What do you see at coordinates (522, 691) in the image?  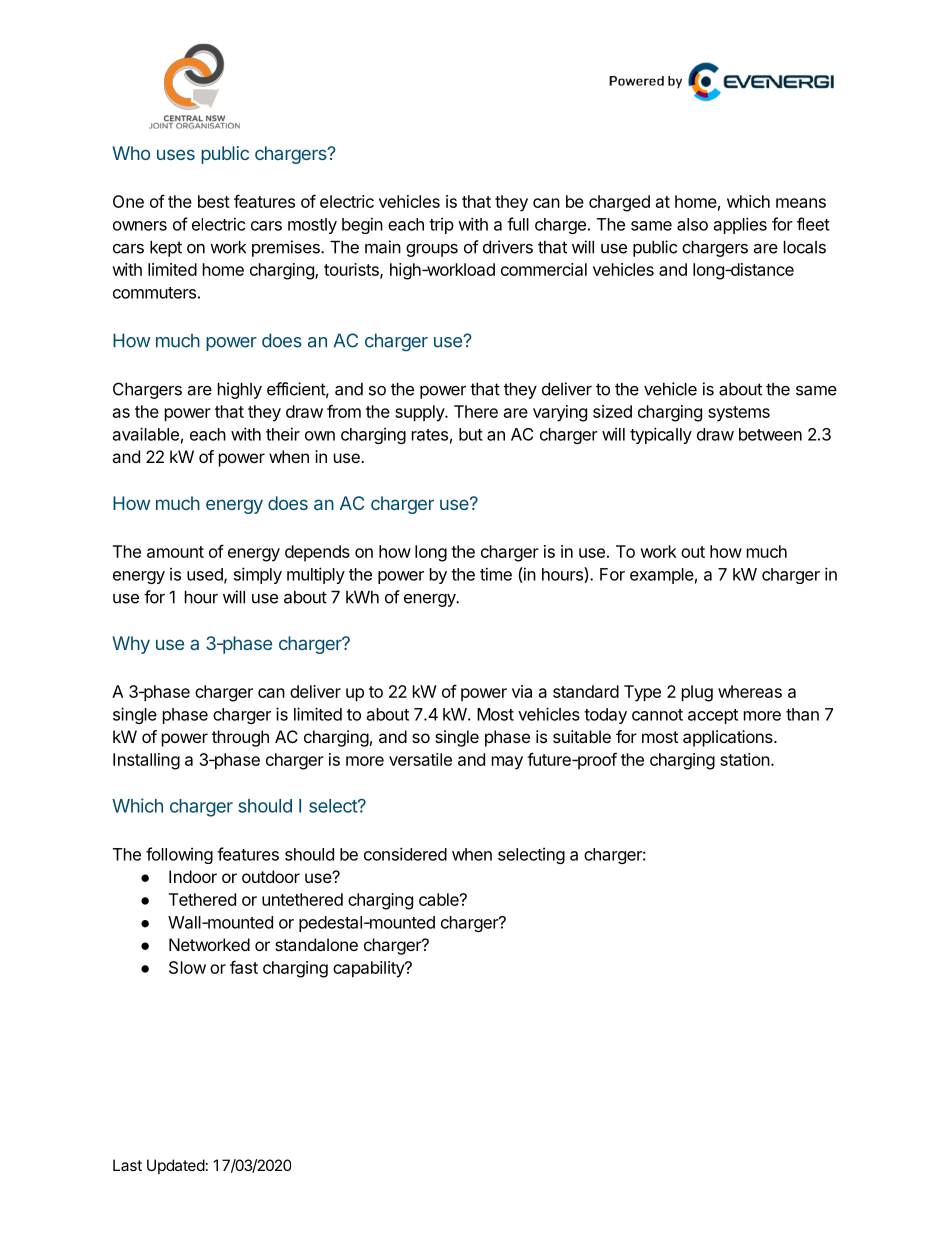 I see `via` at bounding box center [522, 691].
